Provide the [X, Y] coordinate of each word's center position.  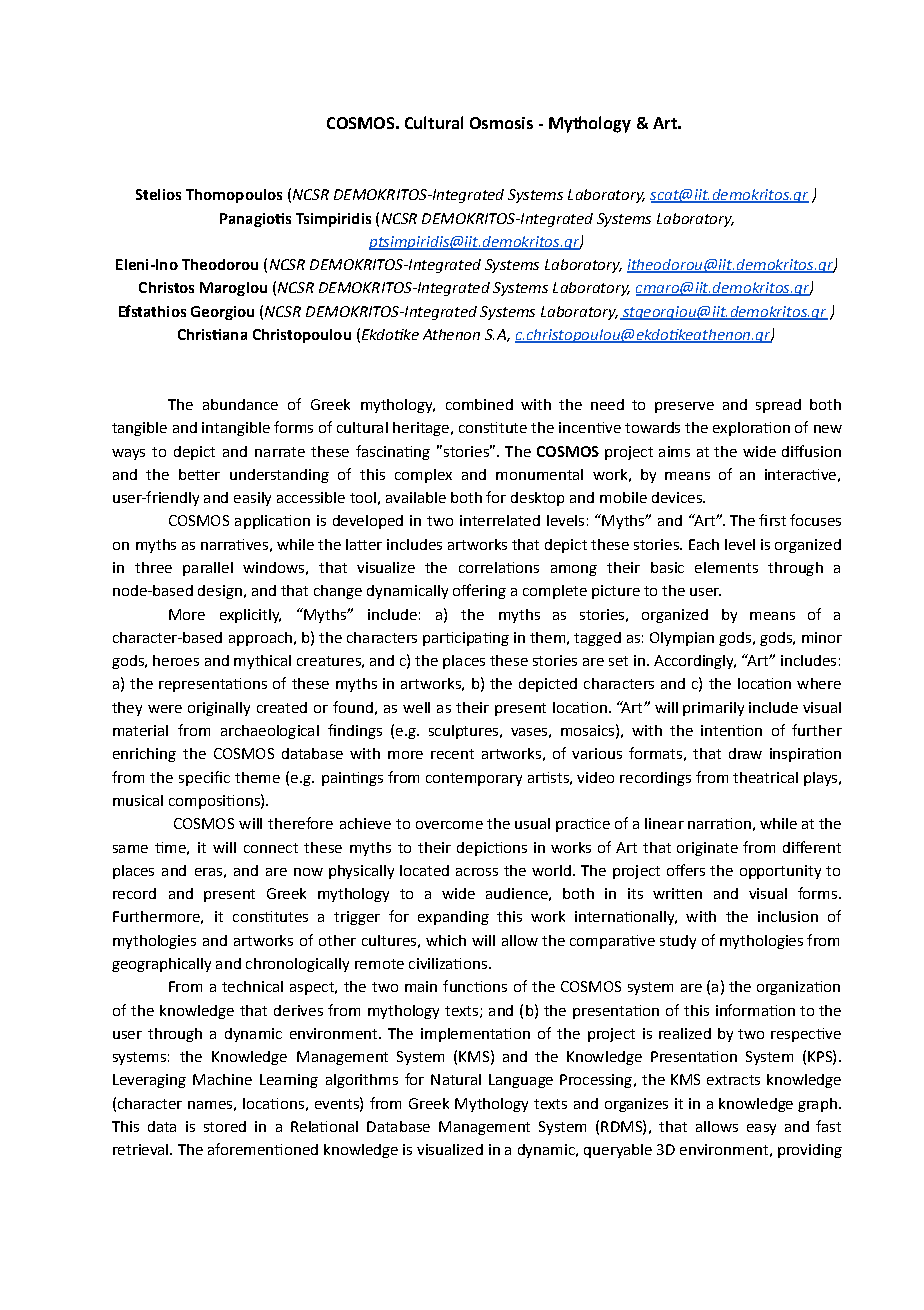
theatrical [765, 777]
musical [138, 800]
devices [678, 497]
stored [225, 1126]
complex [423, 476]
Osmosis [501, 123]
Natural [456, 1079]
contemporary [474, 779]
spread [778, 406]
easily [252, 499]
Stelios [158, 194]
